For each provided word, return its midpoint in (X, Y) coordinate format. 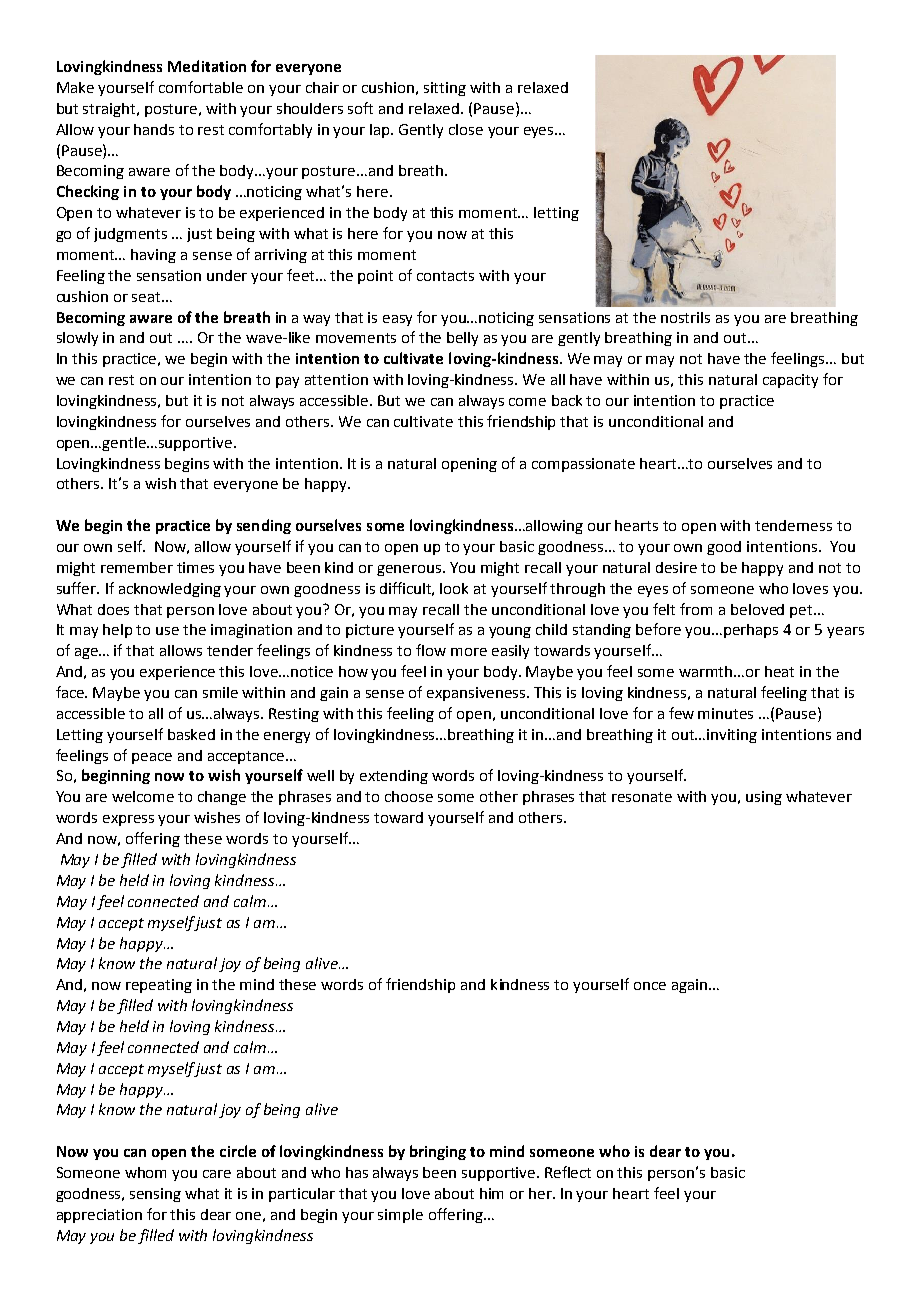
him (491, 1193)
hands (154, 129)
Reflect (568, 1172)
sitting (445, 89)
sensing (155, 1195)
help (117, 631)
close (466, 129)
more (469, 652)
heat (779, 671)
